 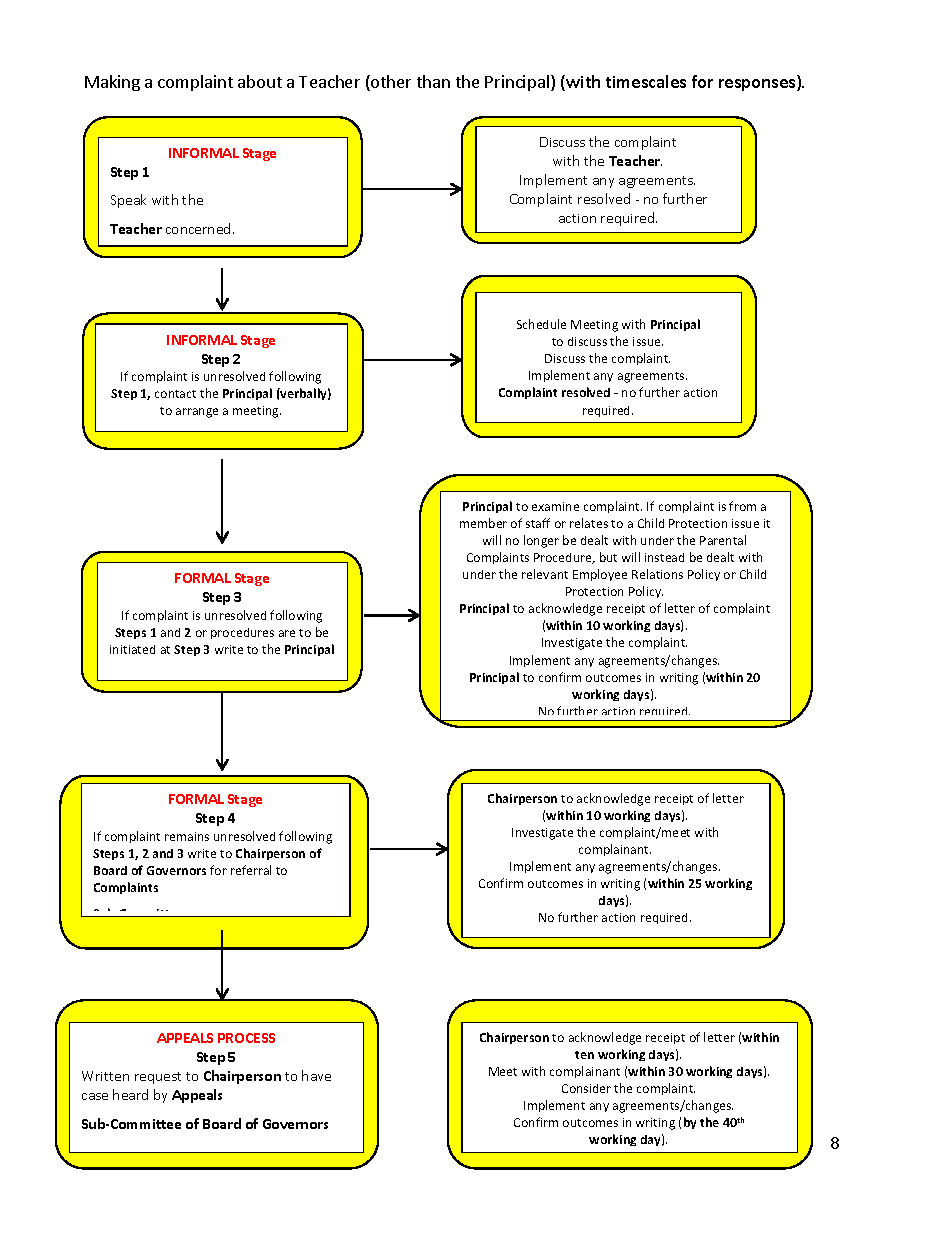 What do you see at coordinates (158, 1078) in the page?
I see `request` at bounding box center [158, 1078].
